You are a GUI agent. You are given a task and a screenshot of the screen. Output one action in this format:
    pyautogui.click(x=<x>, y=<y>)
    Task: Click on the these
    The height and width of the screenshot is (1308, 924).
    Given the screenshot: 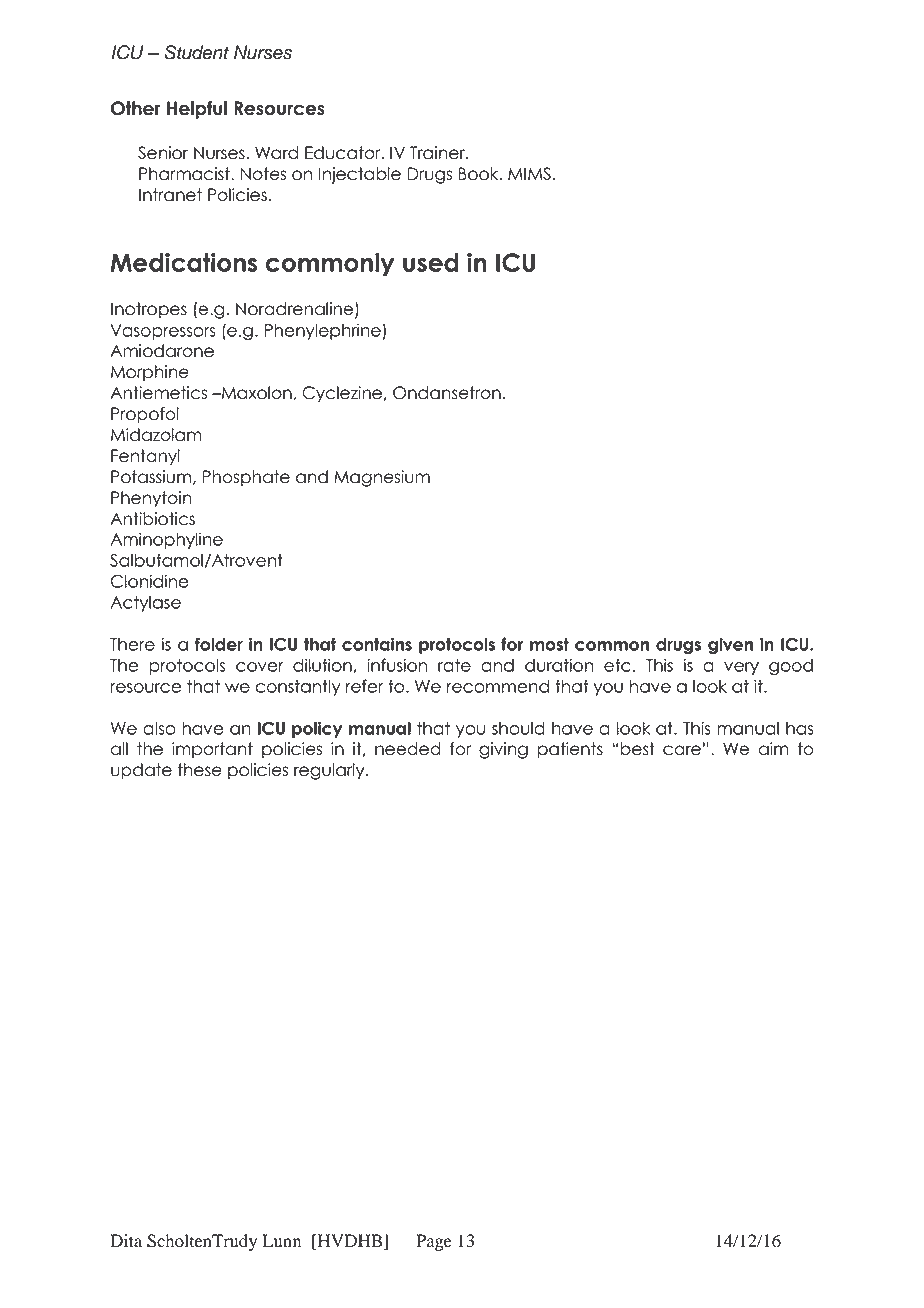 What is the action you would take?
    pyautogui.click(x=200, y=770)
